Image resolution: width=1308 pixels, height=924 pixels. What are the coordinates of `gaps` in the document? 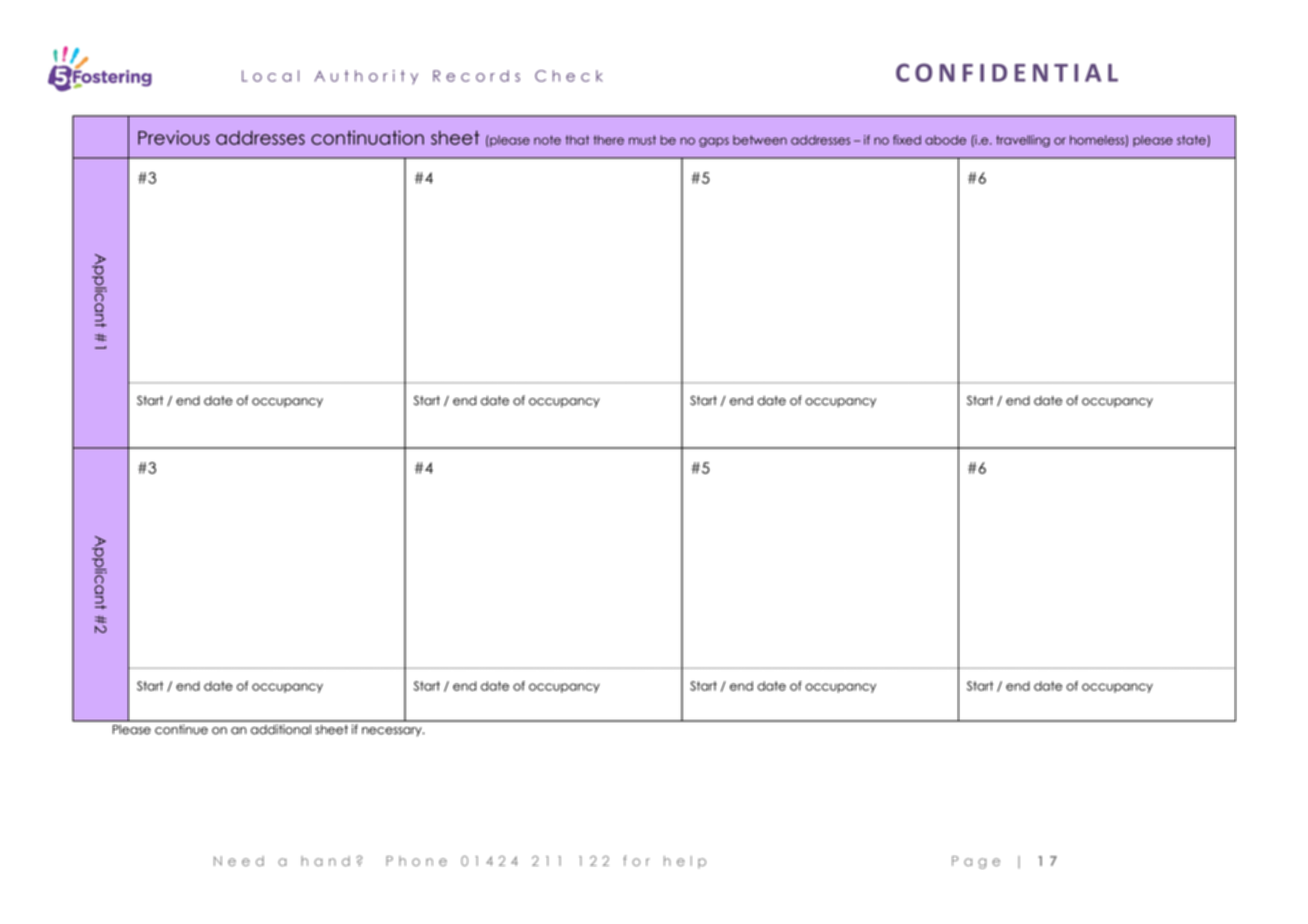 It's located at (714, 142).
